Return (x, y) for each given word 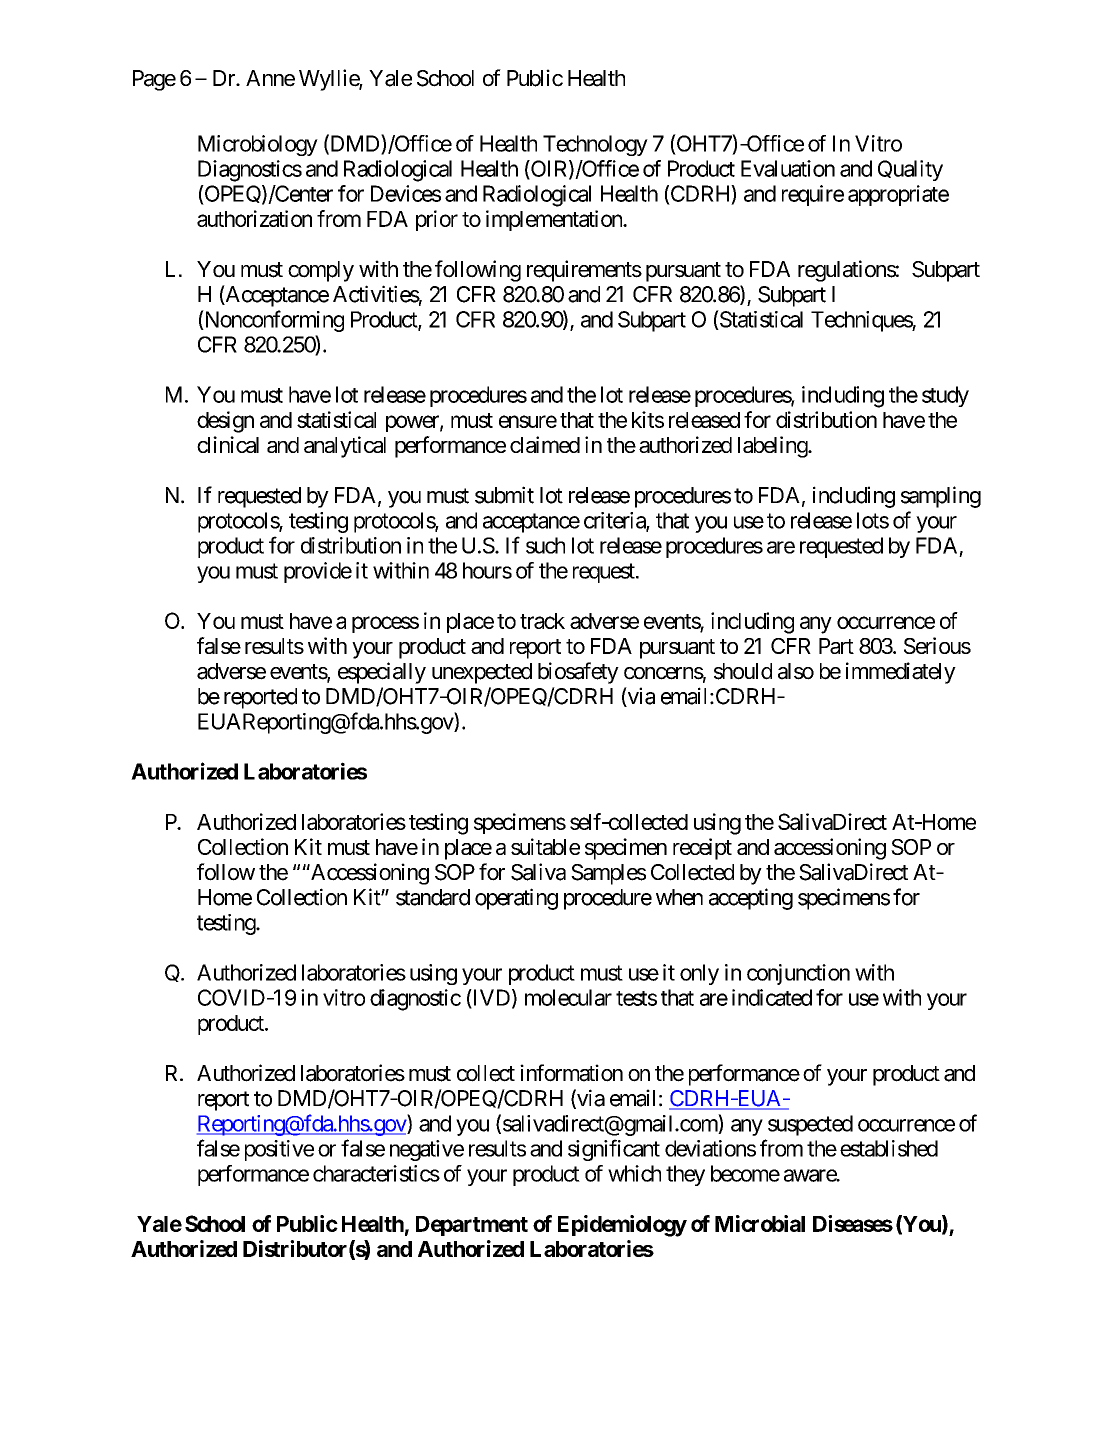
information (571, 1073)
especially (382, 673)
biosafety (578, 673)
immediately (901, 673)
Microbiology (258, 145)
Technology (595, 145)
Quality (910, 170)
